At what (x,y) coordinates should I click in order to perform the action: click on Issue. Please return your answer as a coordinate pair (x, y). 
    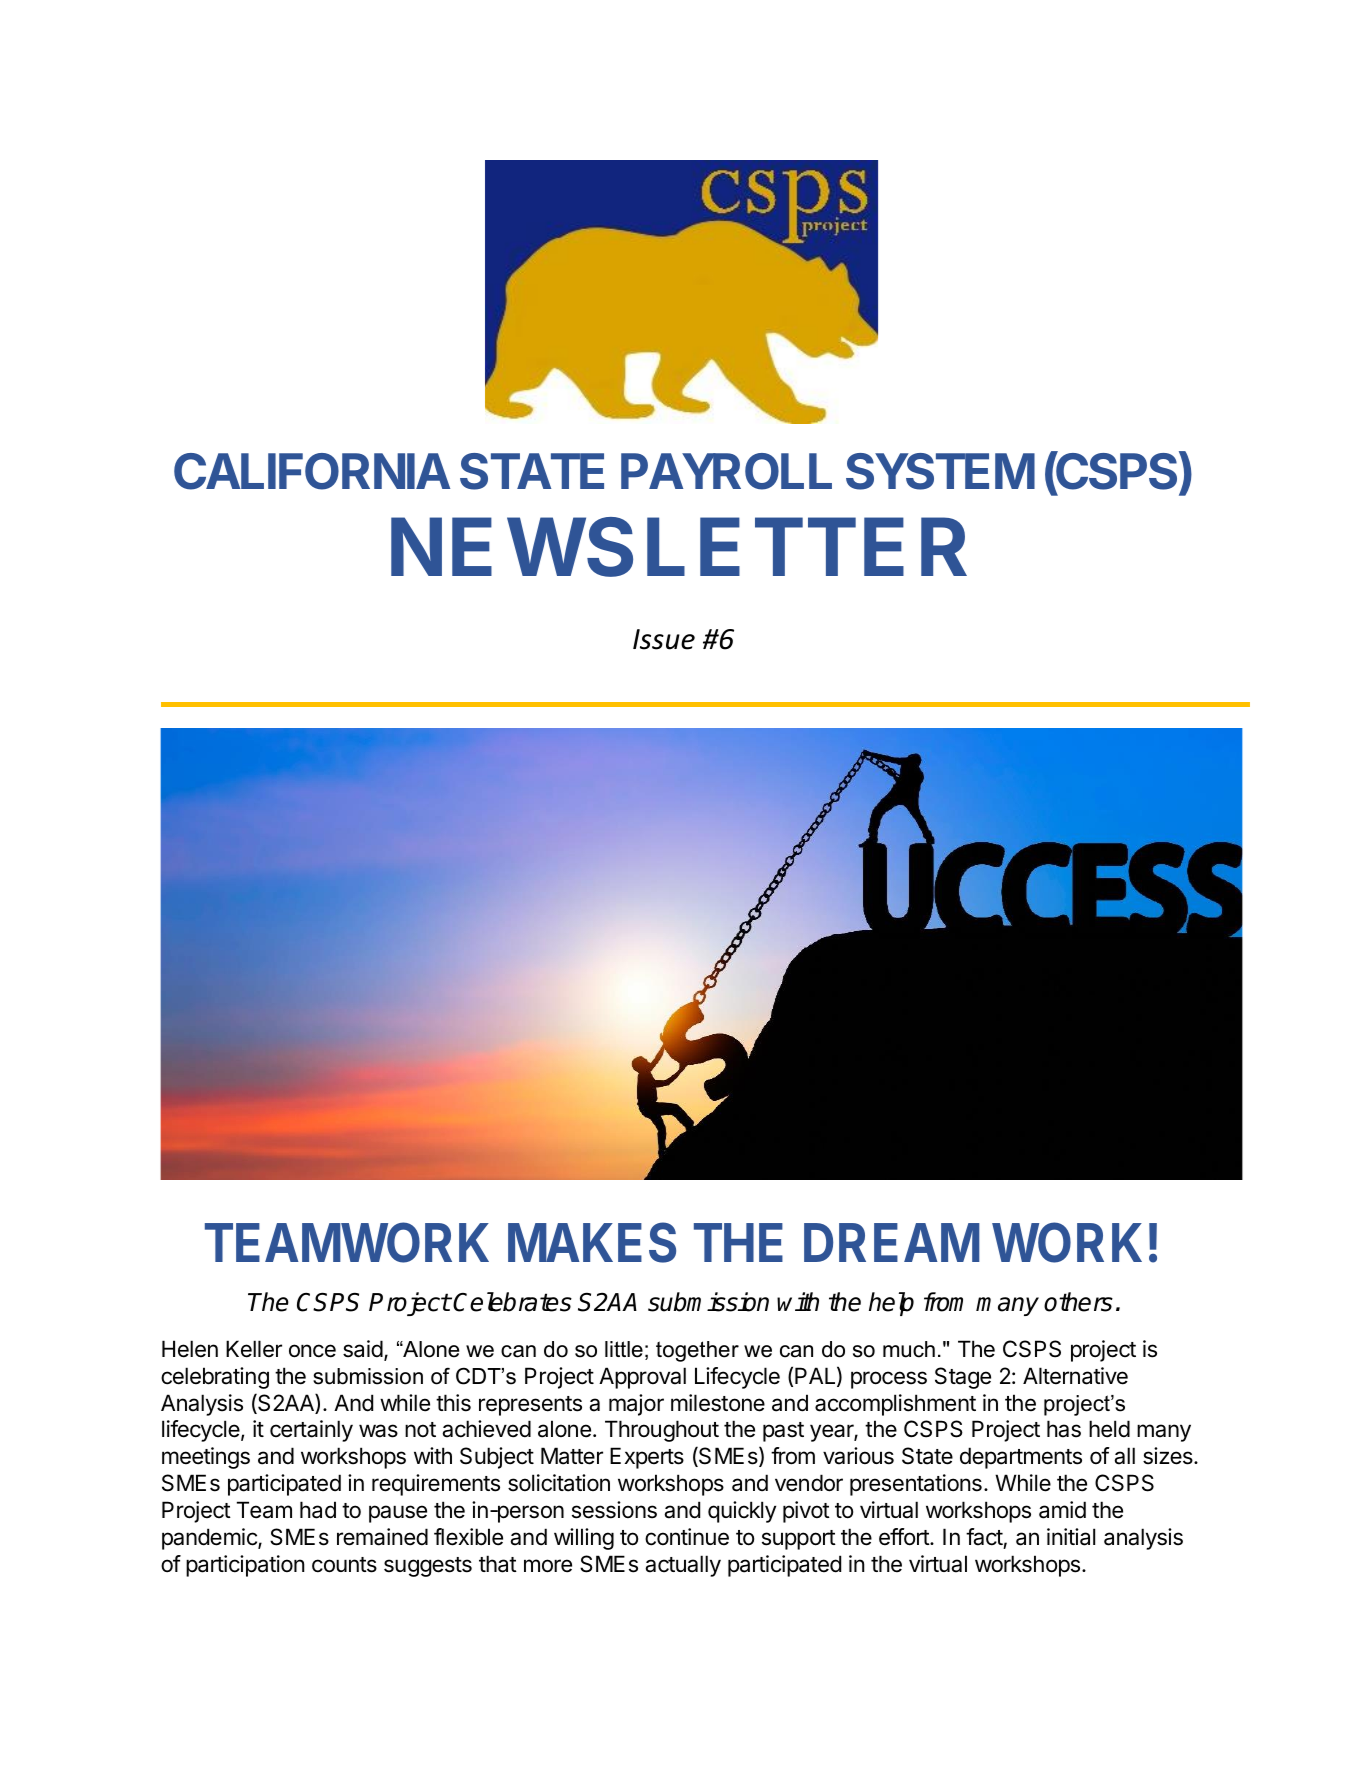
    Looking at the image, I should click on (664, 639).
